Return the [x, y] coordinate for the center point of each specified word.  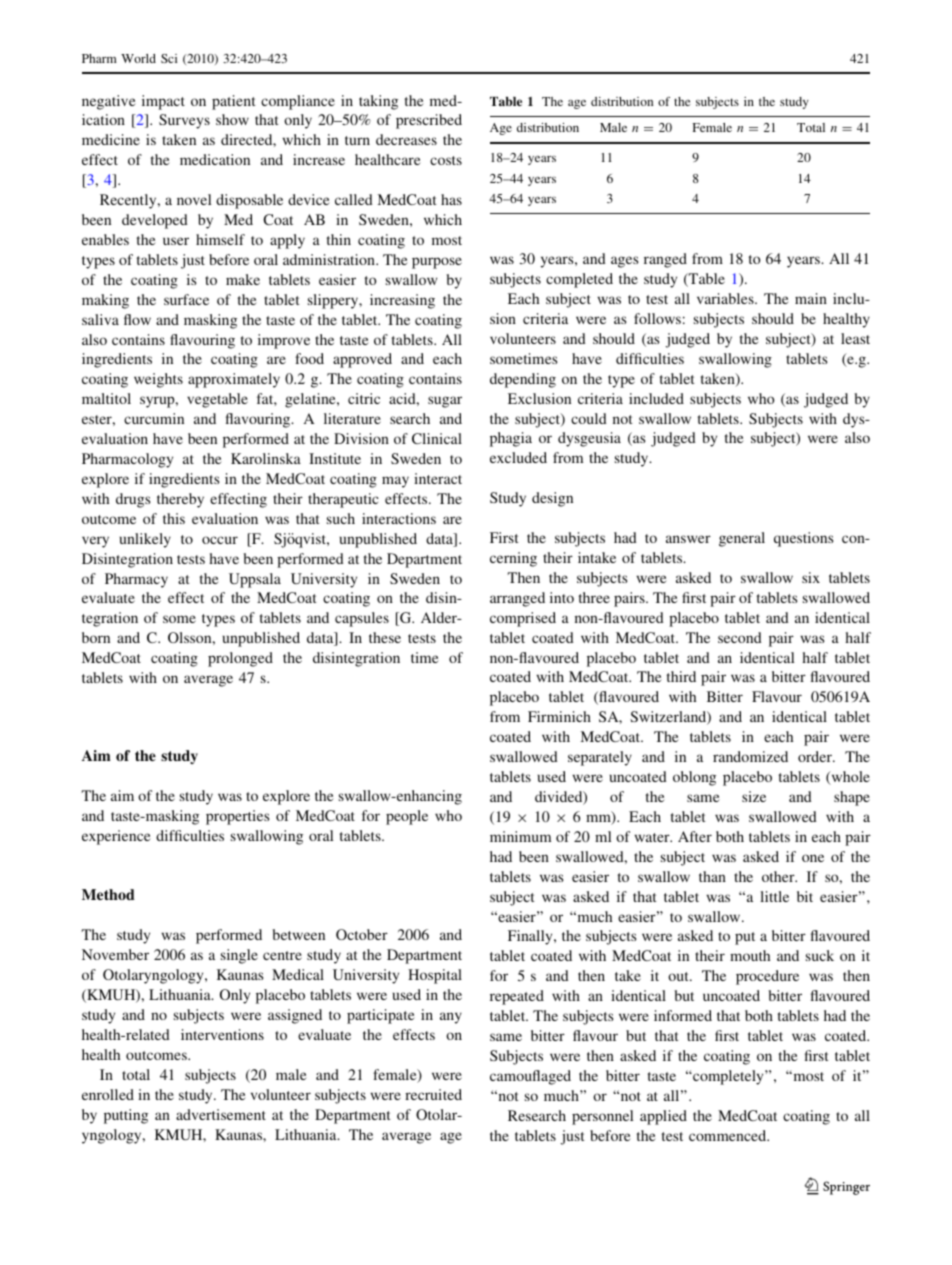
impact [163, 102]
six [811, 577]
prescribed [429, 121]
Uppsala [255, 580]
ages [625, 262]
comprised [523, 619]
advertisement [221, 1114]
